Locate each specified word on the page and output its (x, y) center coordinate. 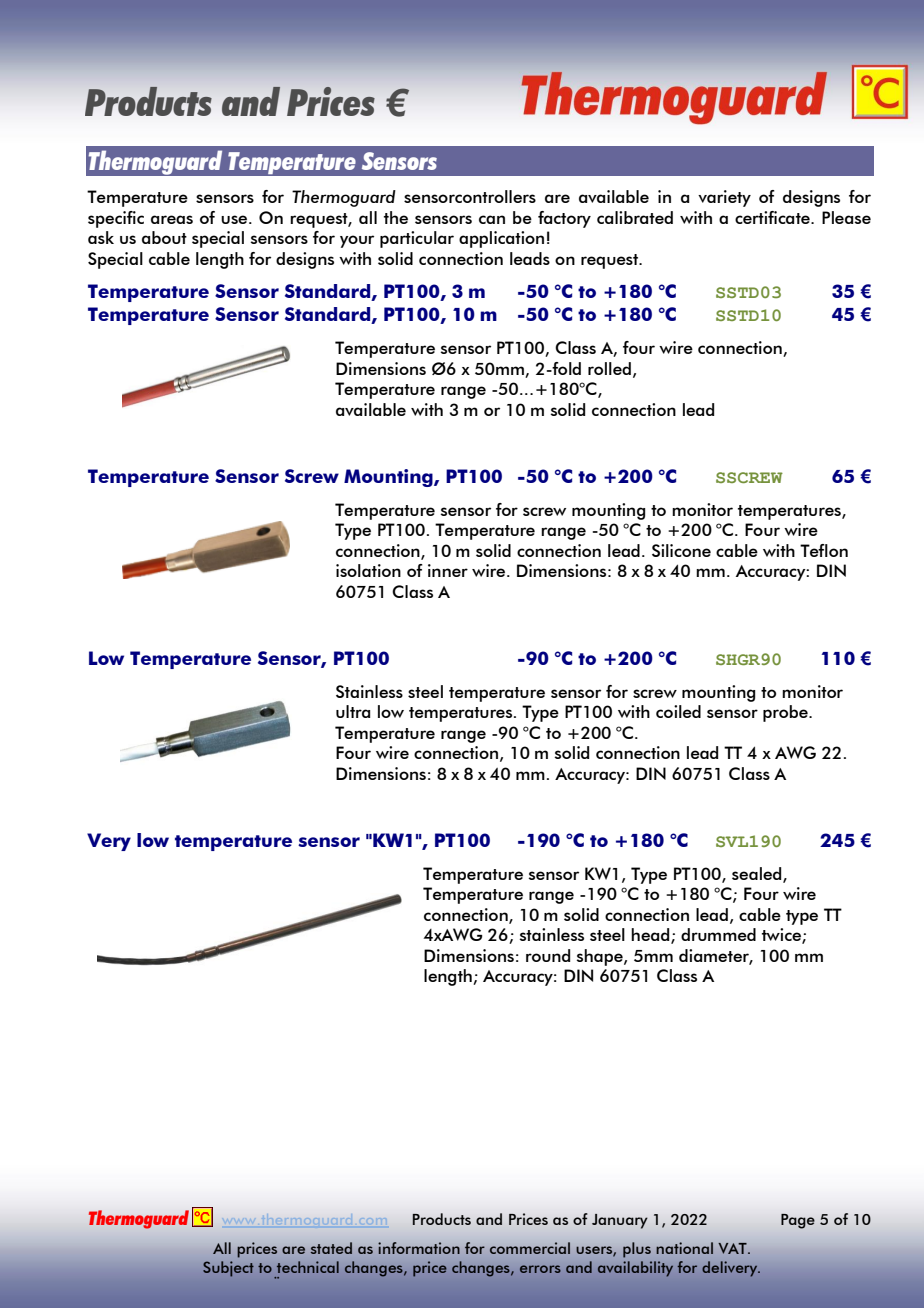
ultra (353, 711)
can (492, 219)
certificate (773, 217)
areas (172, 219)
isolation (368, 570)
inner (448, 570)
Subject (228, 1269)
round (548, 955)
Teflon (824, 550)
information (419, 1248)
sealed (758, 874)
